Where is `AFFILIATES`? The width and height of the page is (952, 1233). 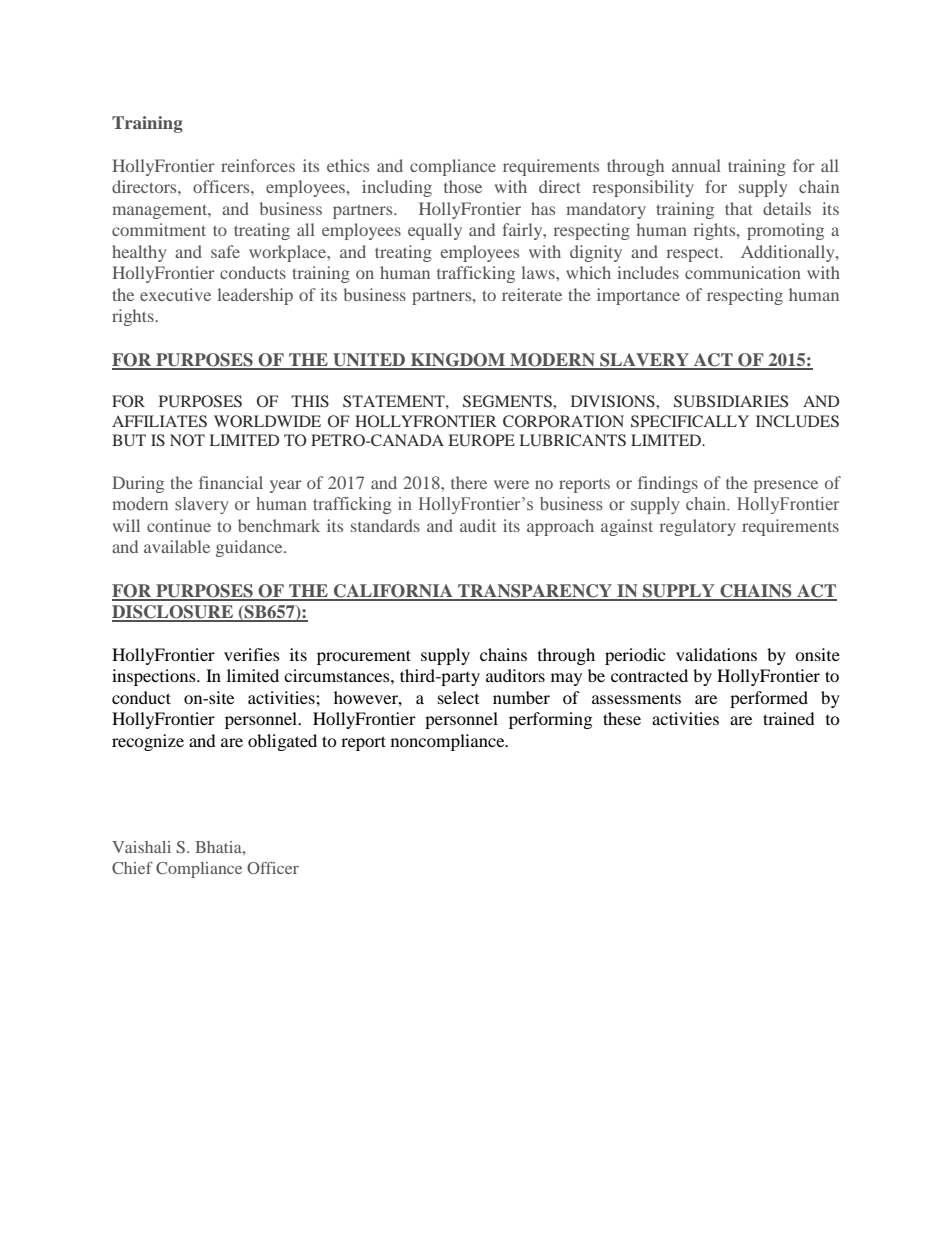
AFFILIATES is located at coordinates (159, 421).
